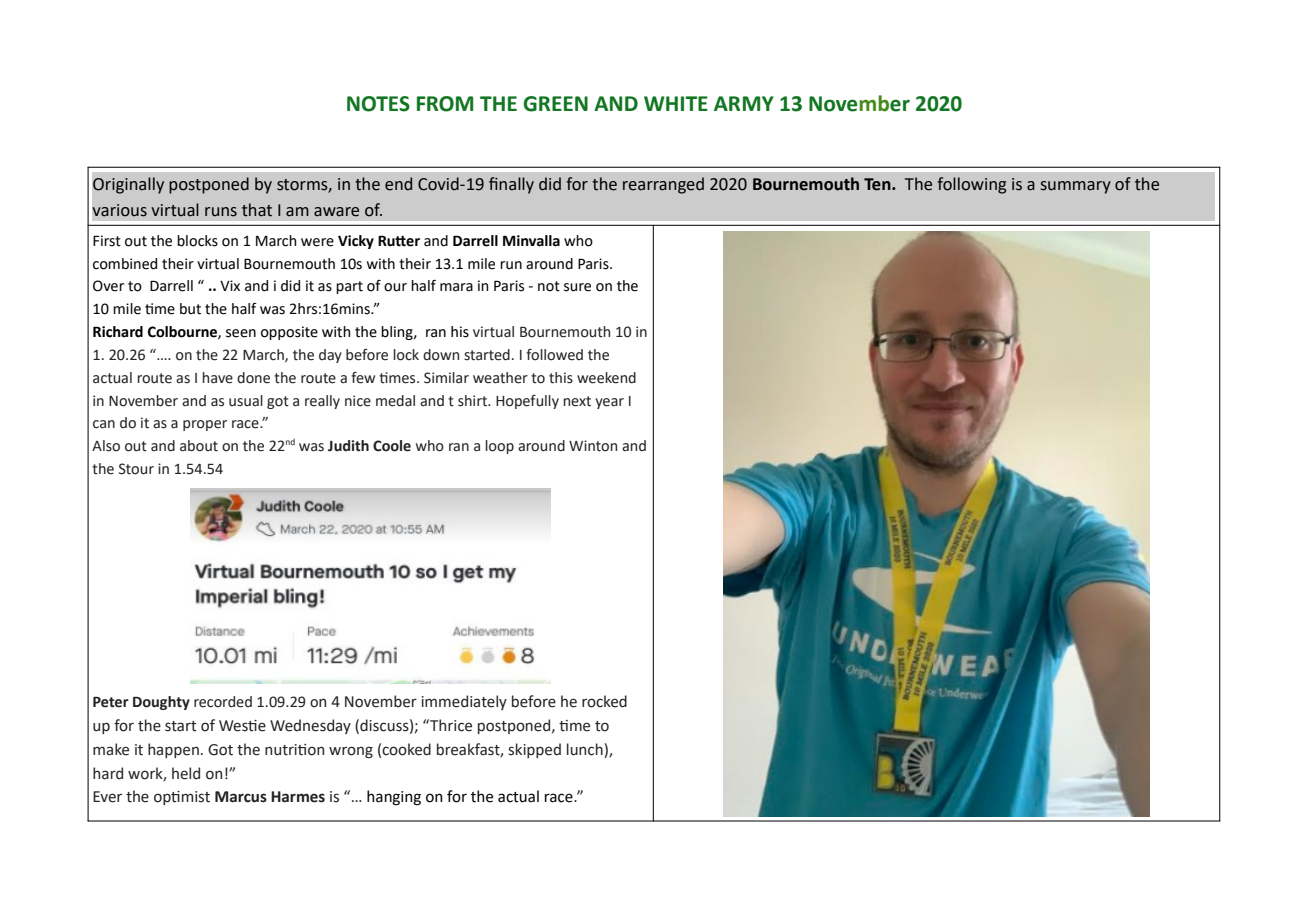  Describe the element at coordinates (230, 285) in the screenshot. I see `Vix` at that location.
